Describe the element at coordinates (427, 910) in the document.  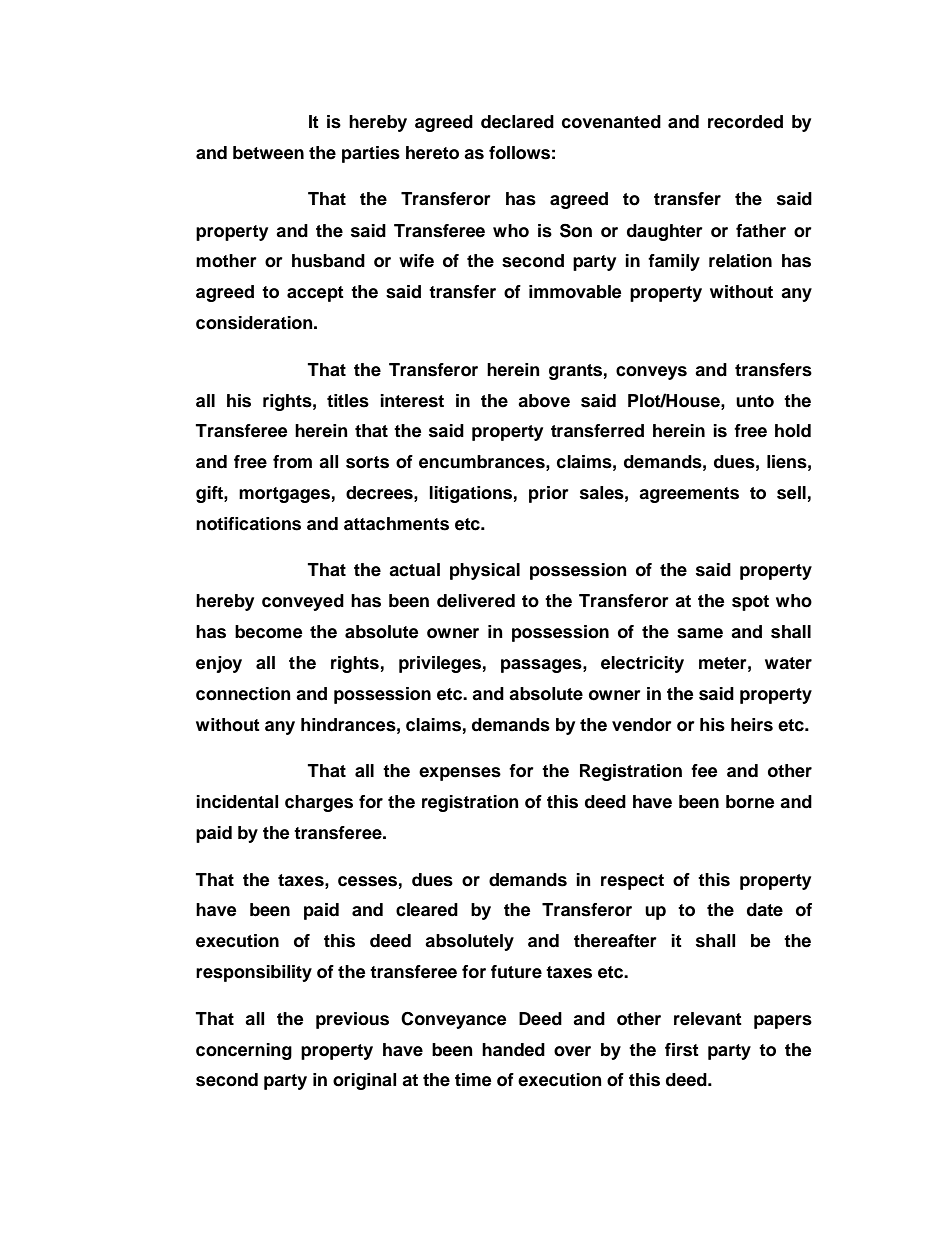
I see `cleared` at that location.
